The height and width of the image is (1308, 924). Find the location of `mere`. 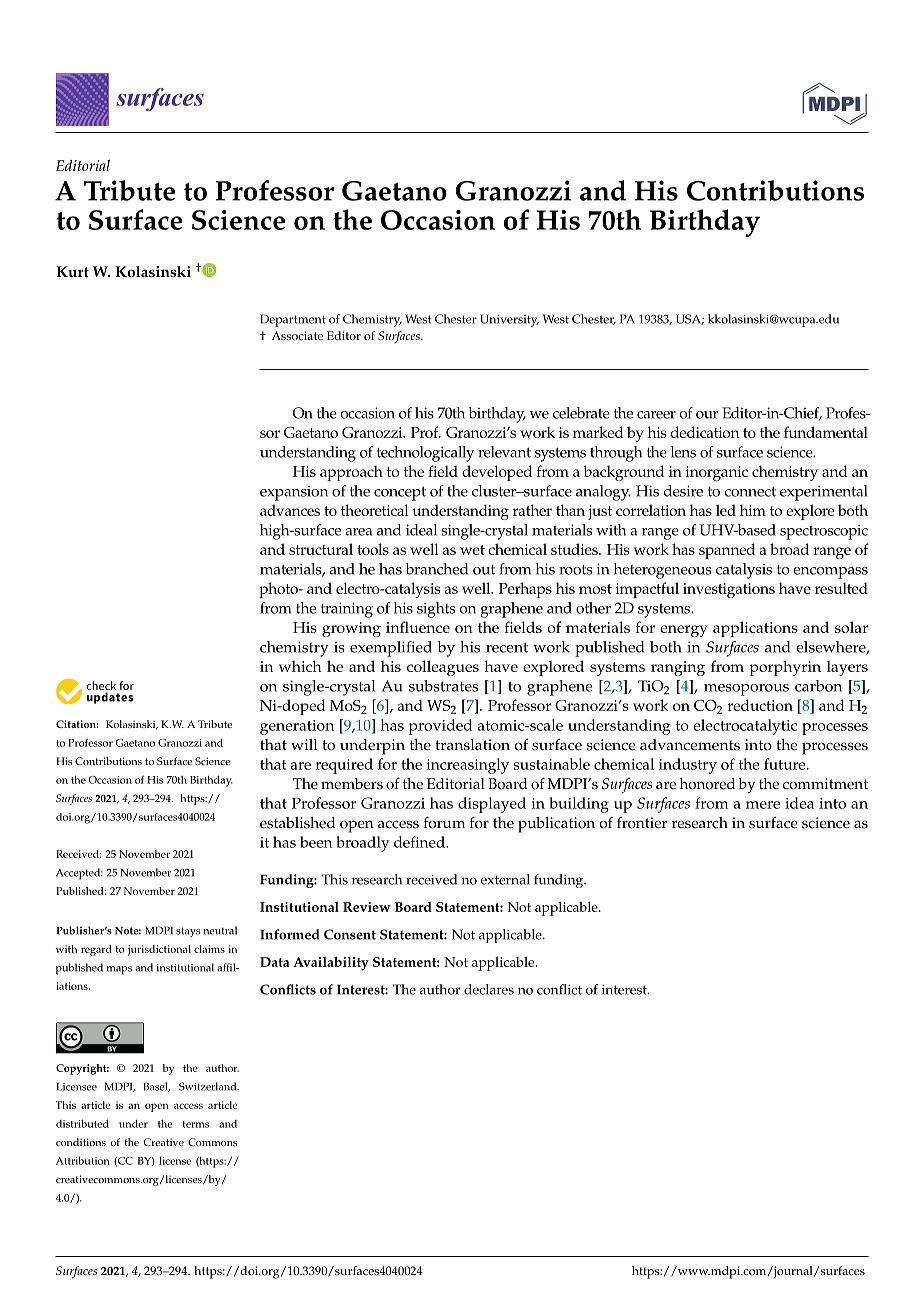

mere is located at coordinates (763, 805).
